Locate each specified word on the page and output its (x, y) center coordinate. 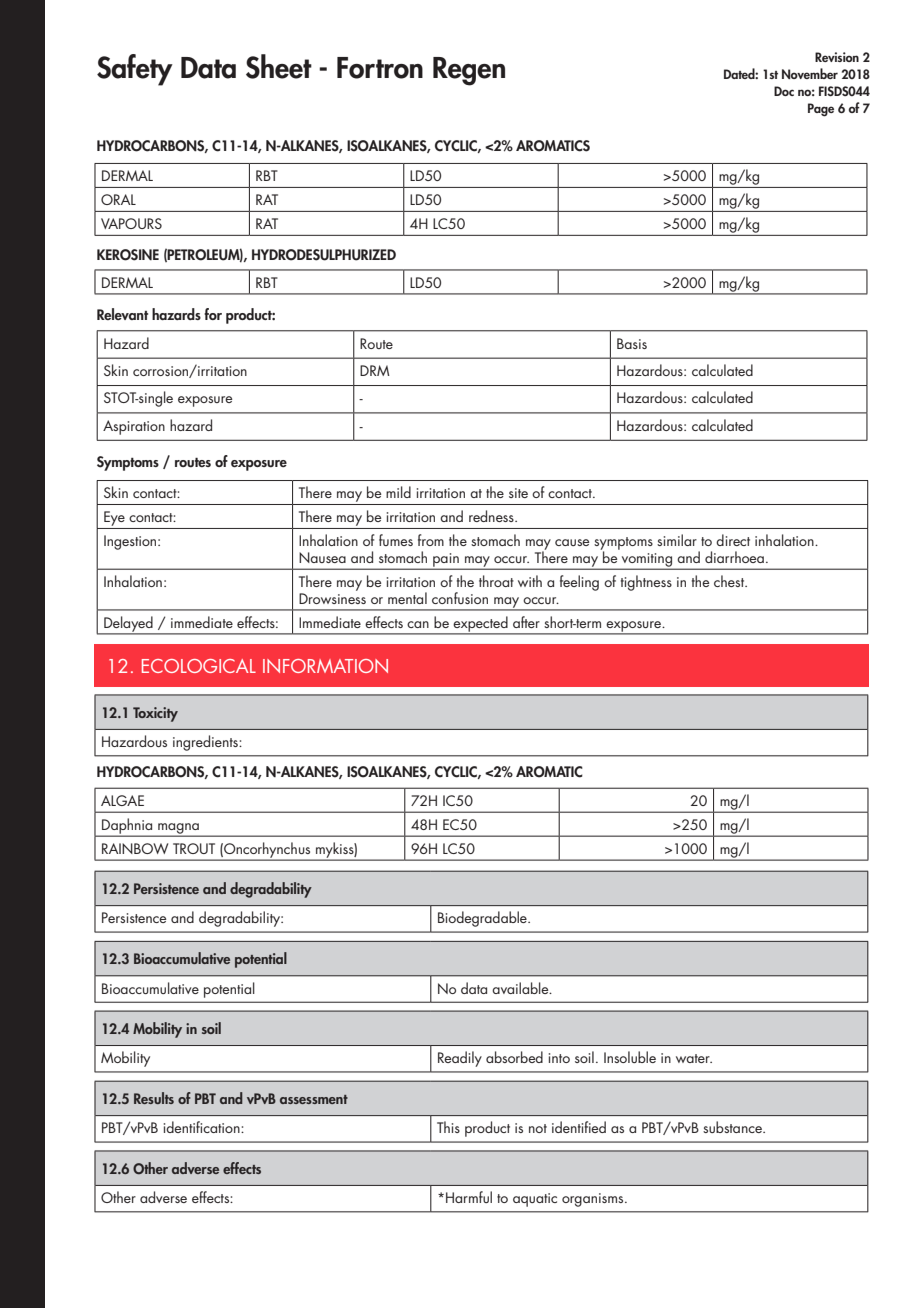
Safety (135, 70)
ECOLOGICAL (199, 666)
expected (481, 625)
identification (203, 1127)
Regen (469, 71)
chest (730, 581)
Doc (784, 91)
